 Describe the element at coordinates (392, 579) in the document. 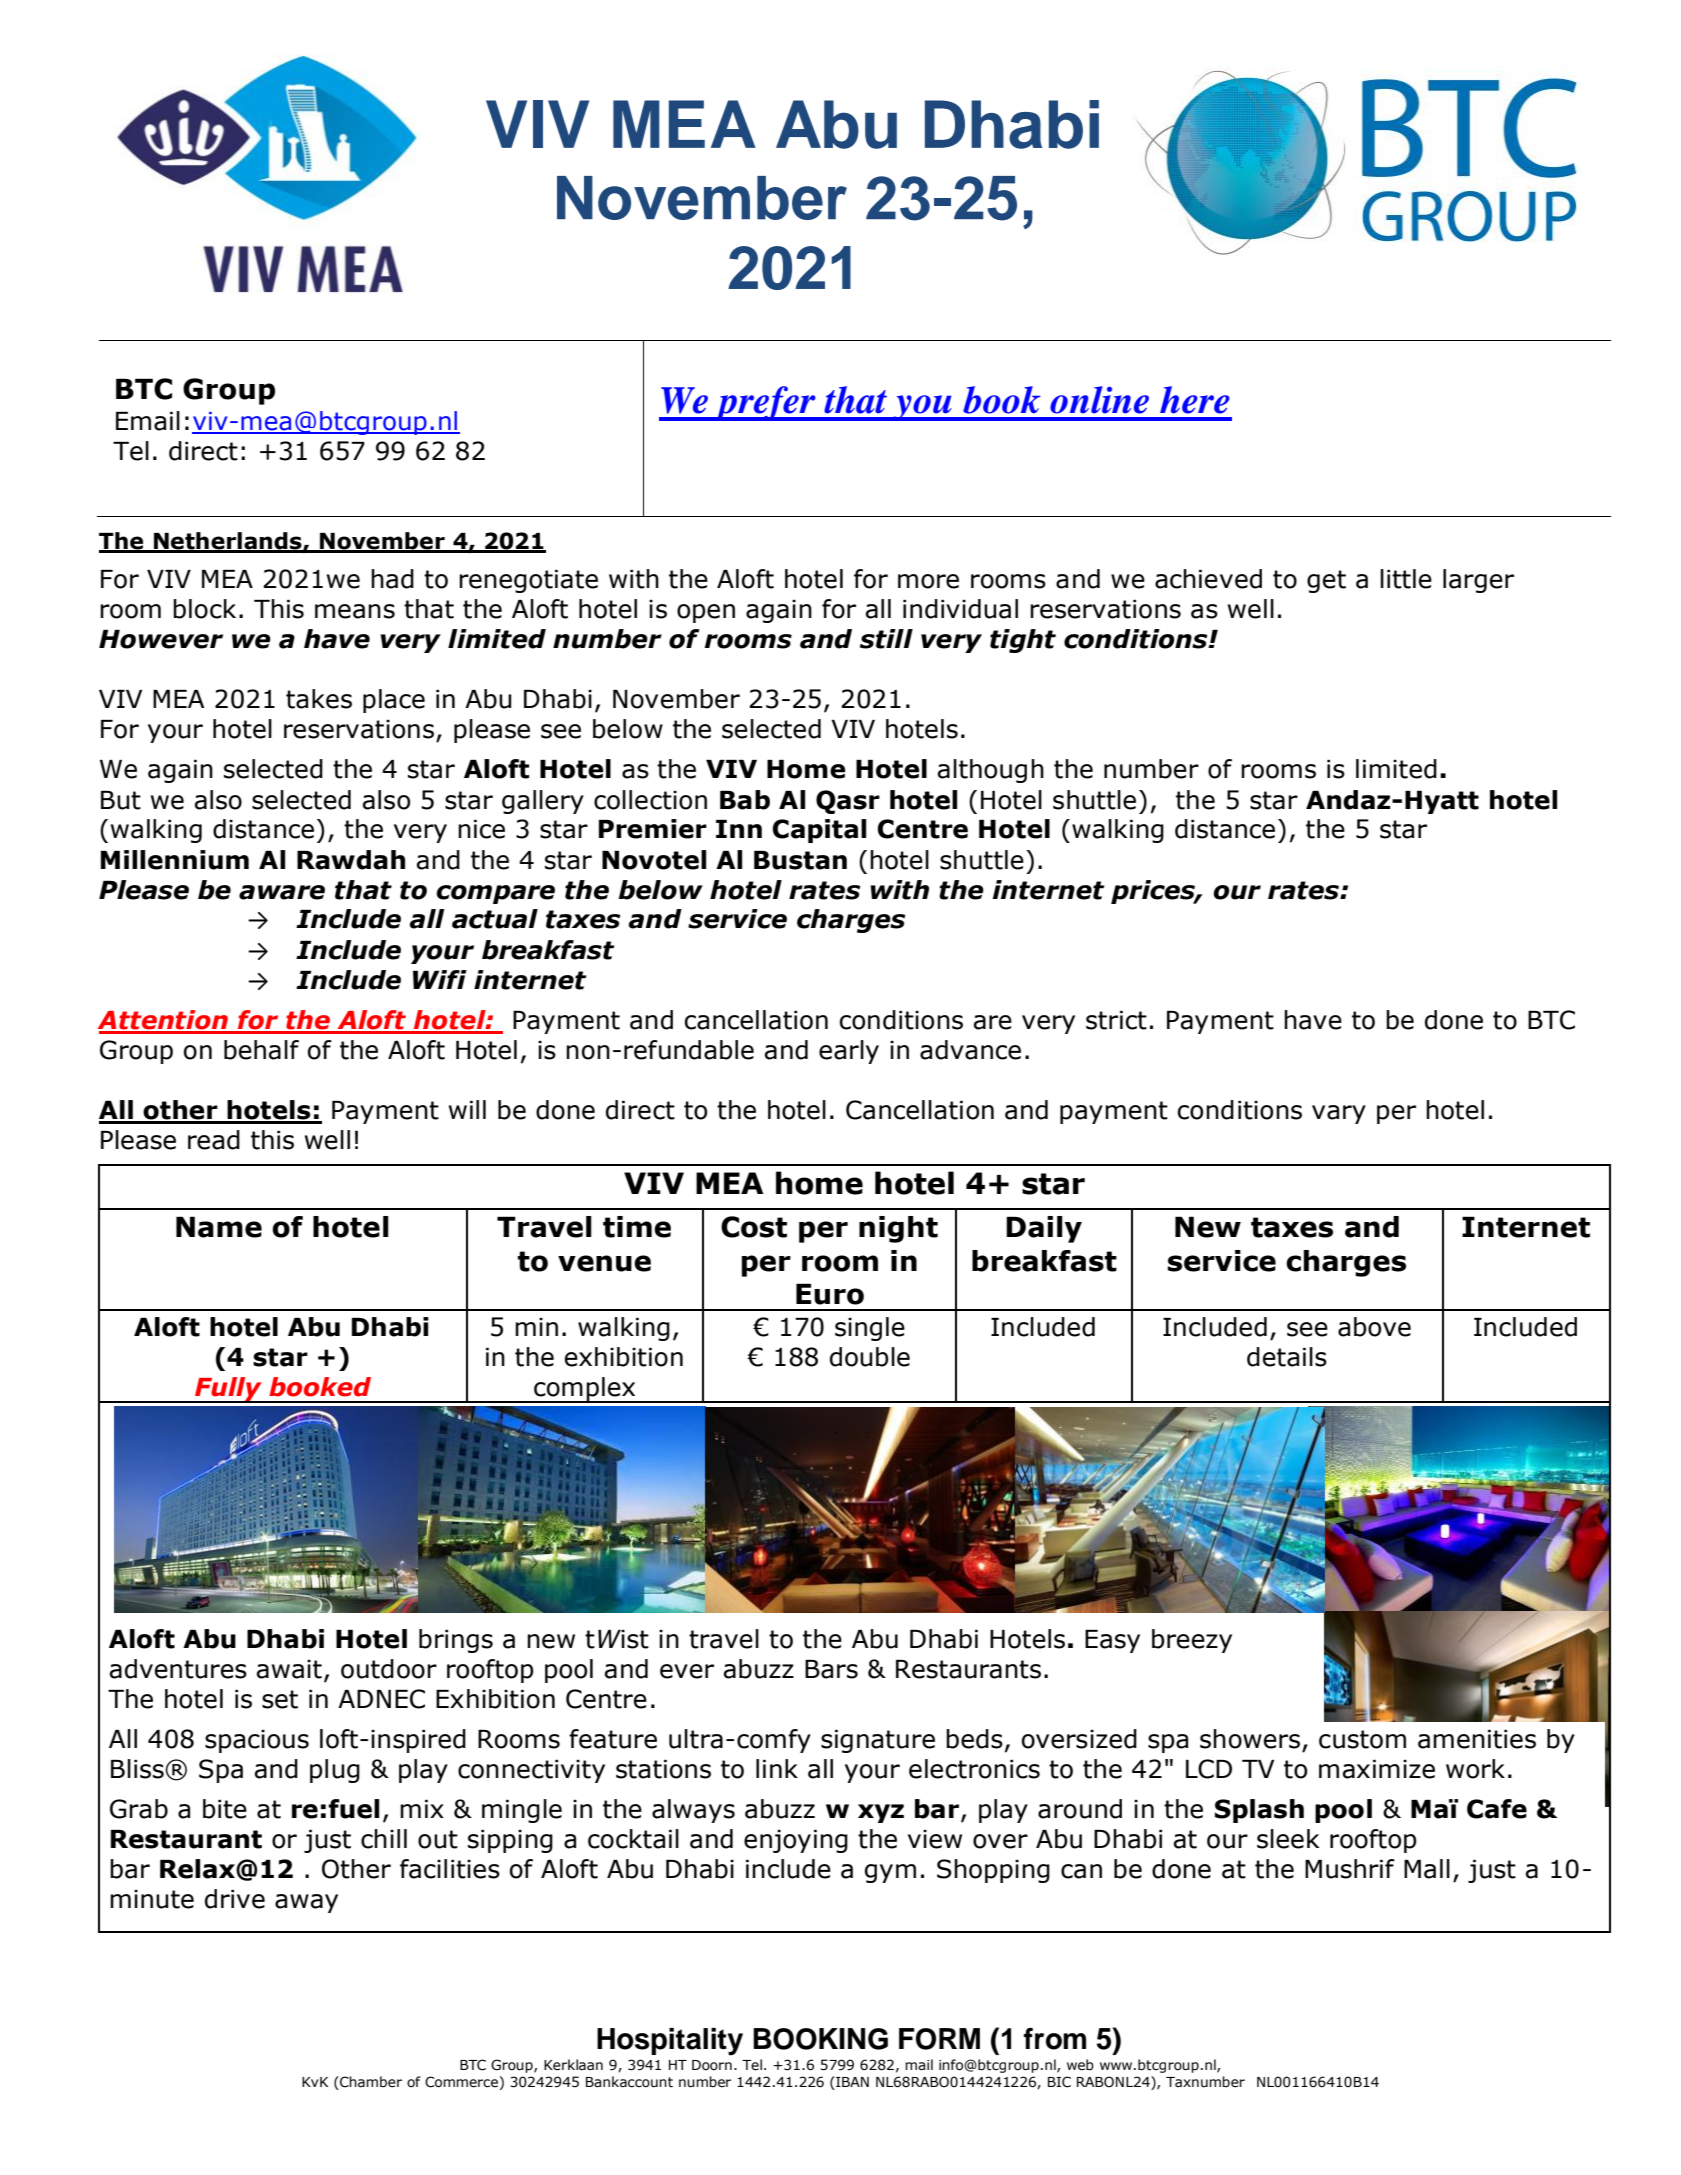

I see `had` at that location.
